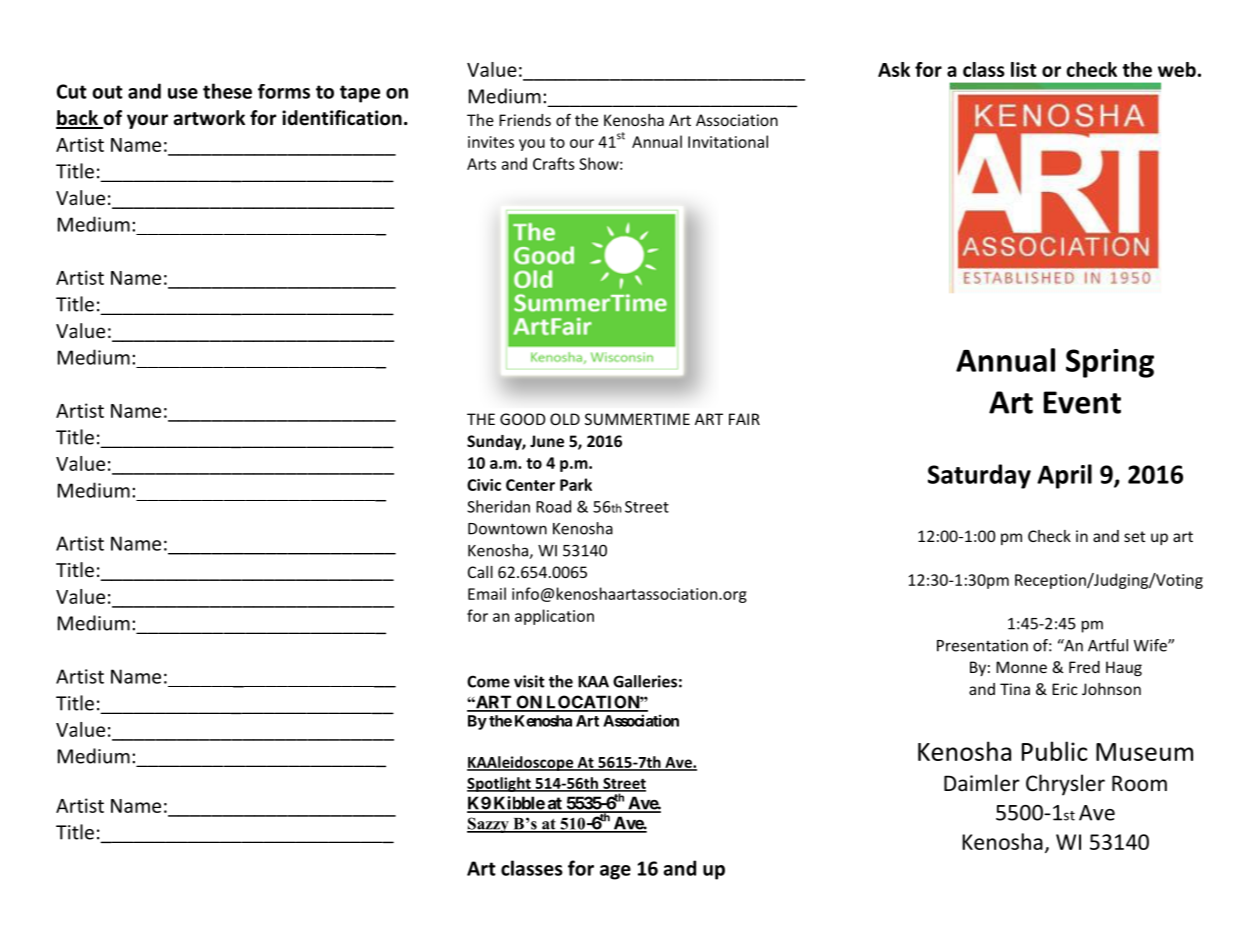 This screenshot has height=952, width=1233. Describe the element at coordinates (529, 681) in the screenshot. I see `visit` at that location.
